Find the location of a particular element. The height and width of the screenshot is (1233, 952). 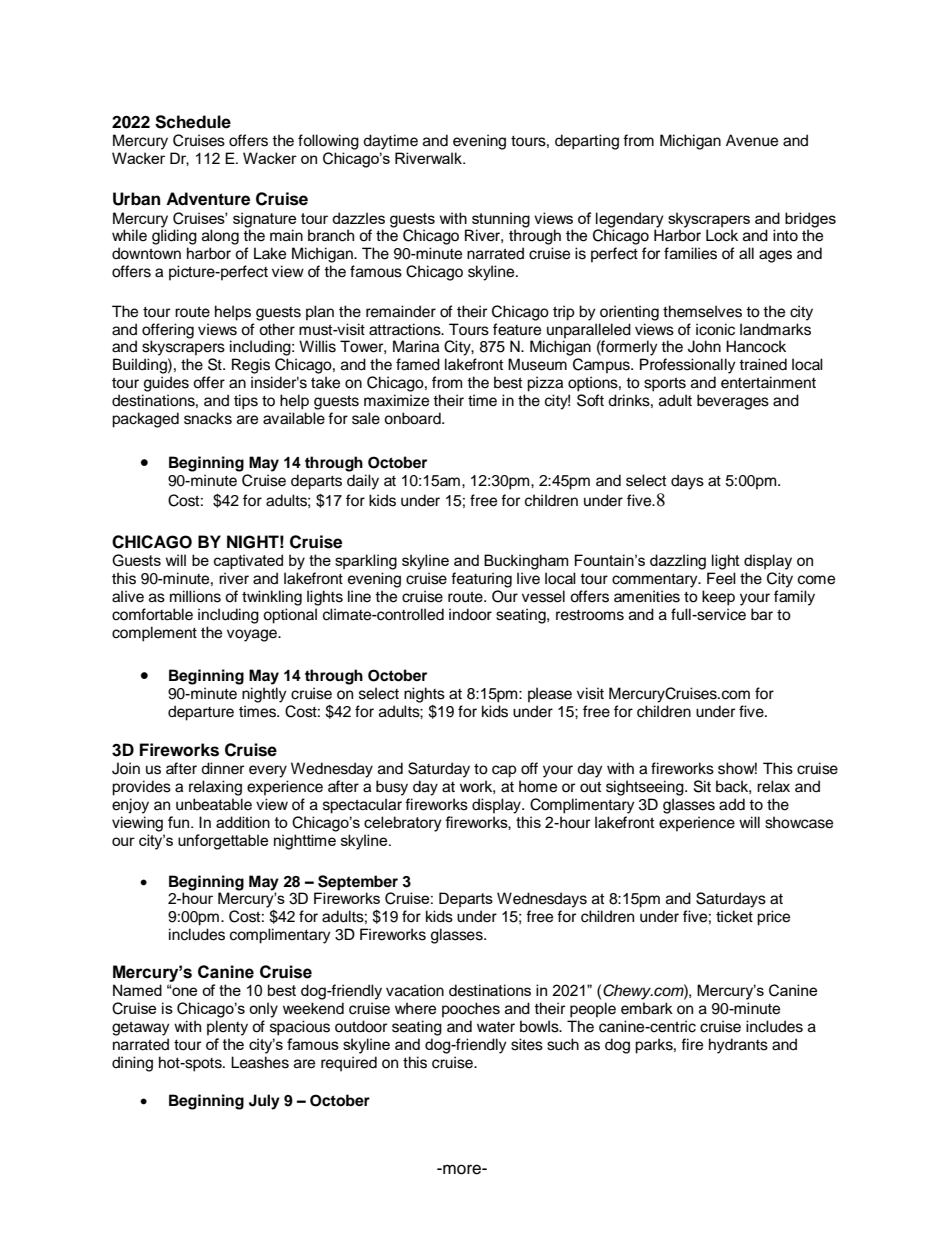

sightseeing is located at coordinates (646, 788).
